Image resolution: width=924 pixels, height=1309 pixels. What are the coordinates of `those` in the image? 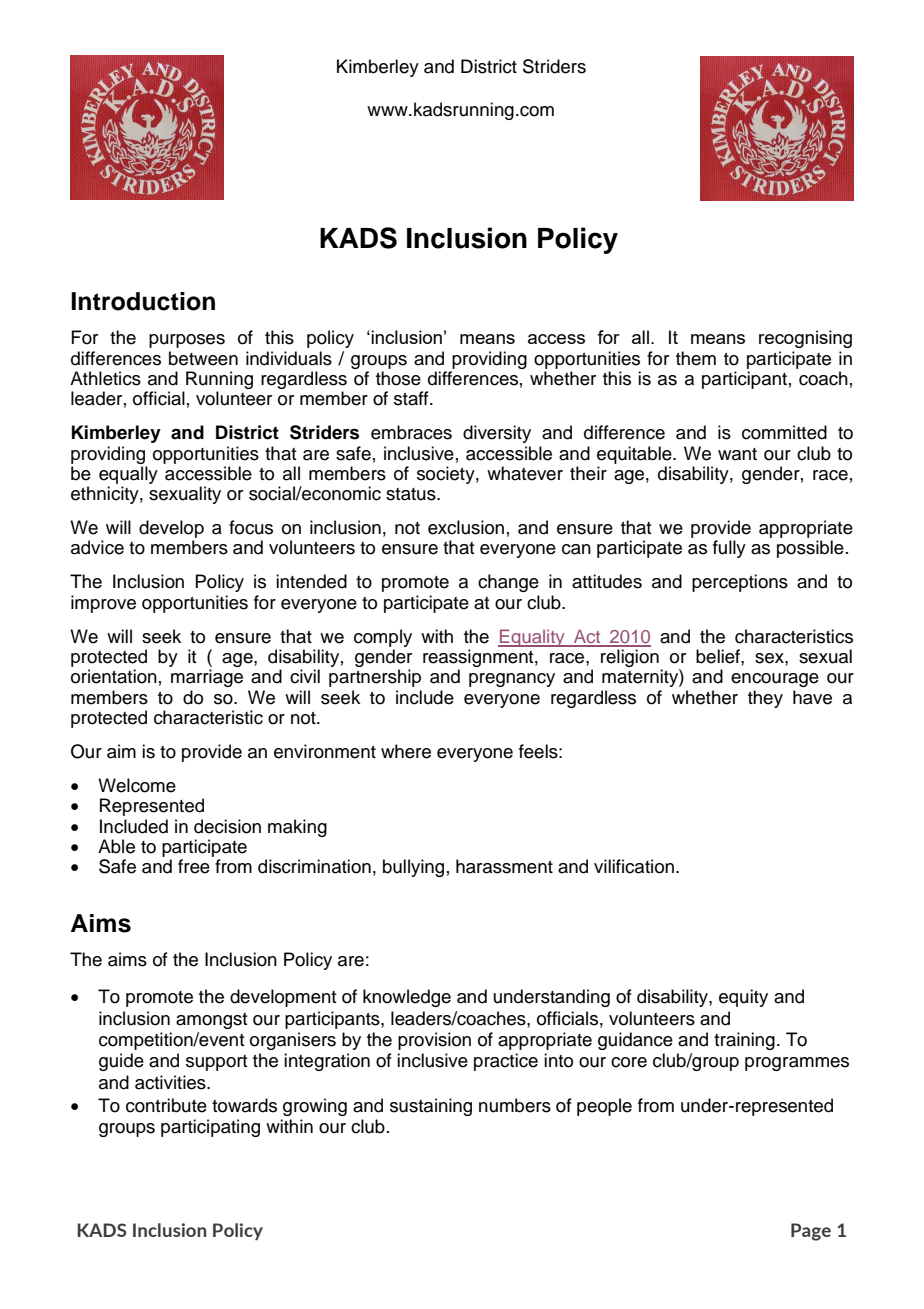 It's located at (398, 378).
